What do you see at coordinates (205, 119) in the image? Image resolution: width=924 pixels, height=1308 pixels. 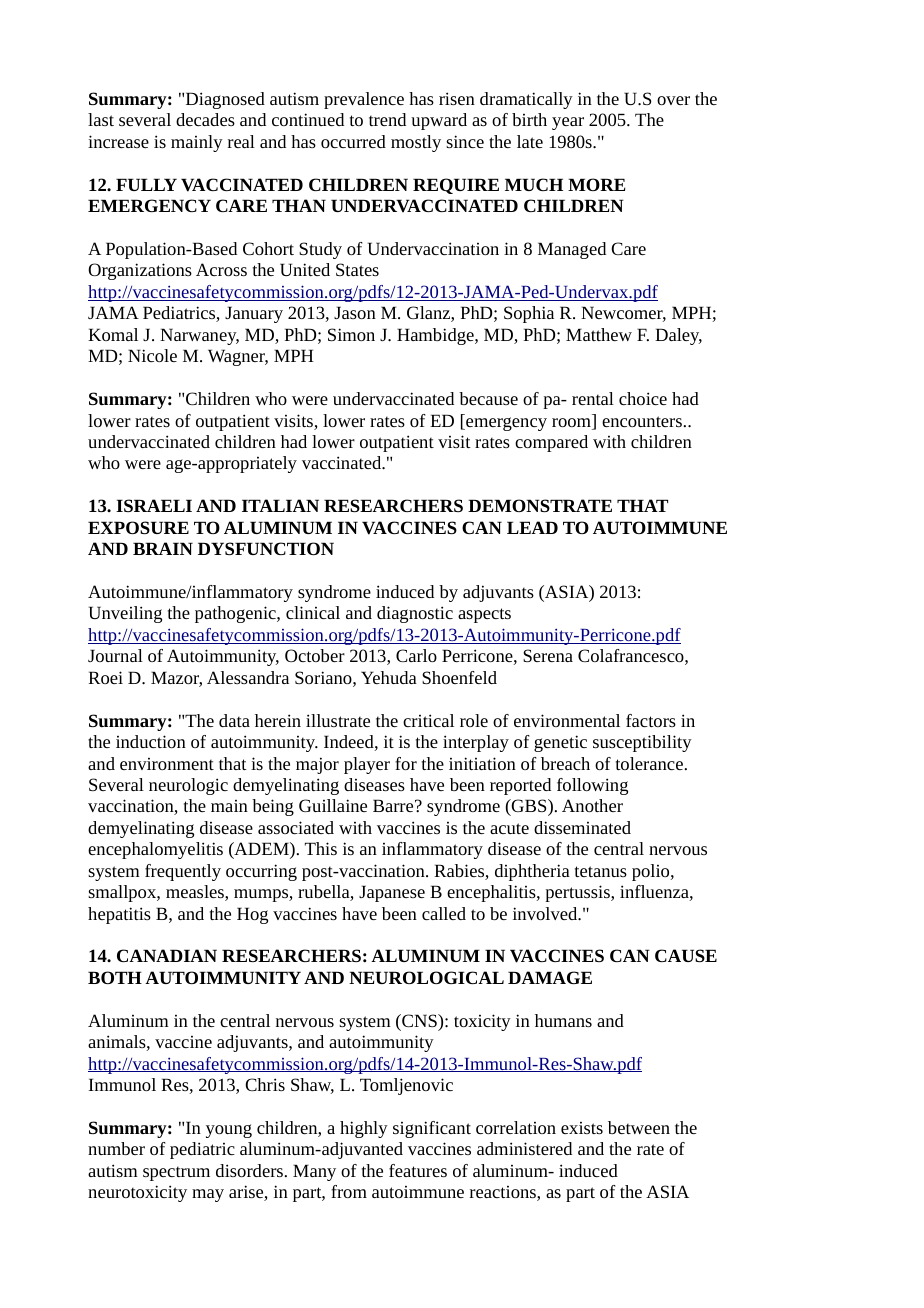 I see `decades` at bounding box center [205, 119].
